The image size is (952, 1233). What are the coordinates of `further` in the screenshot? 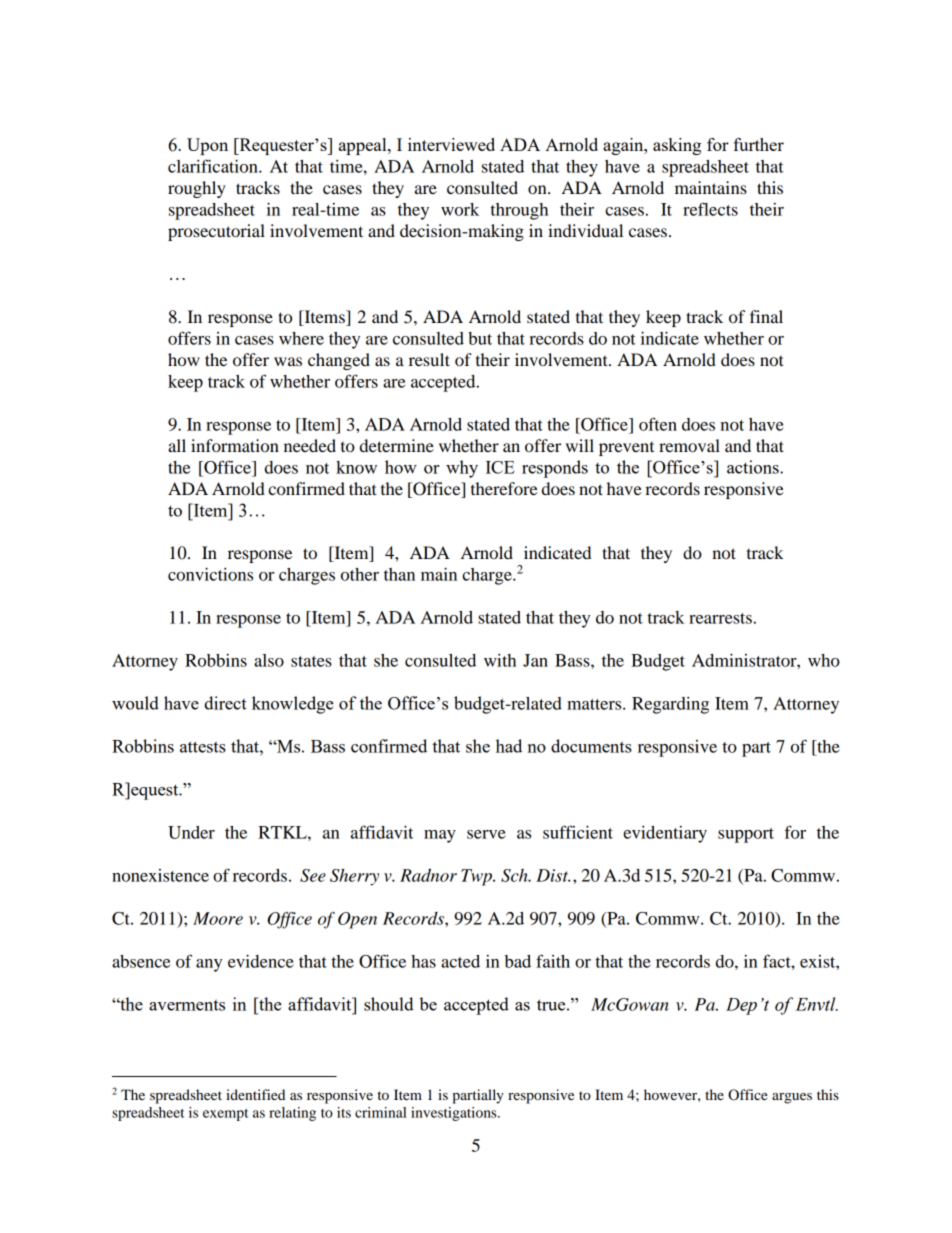 It's located at (758, 144).
